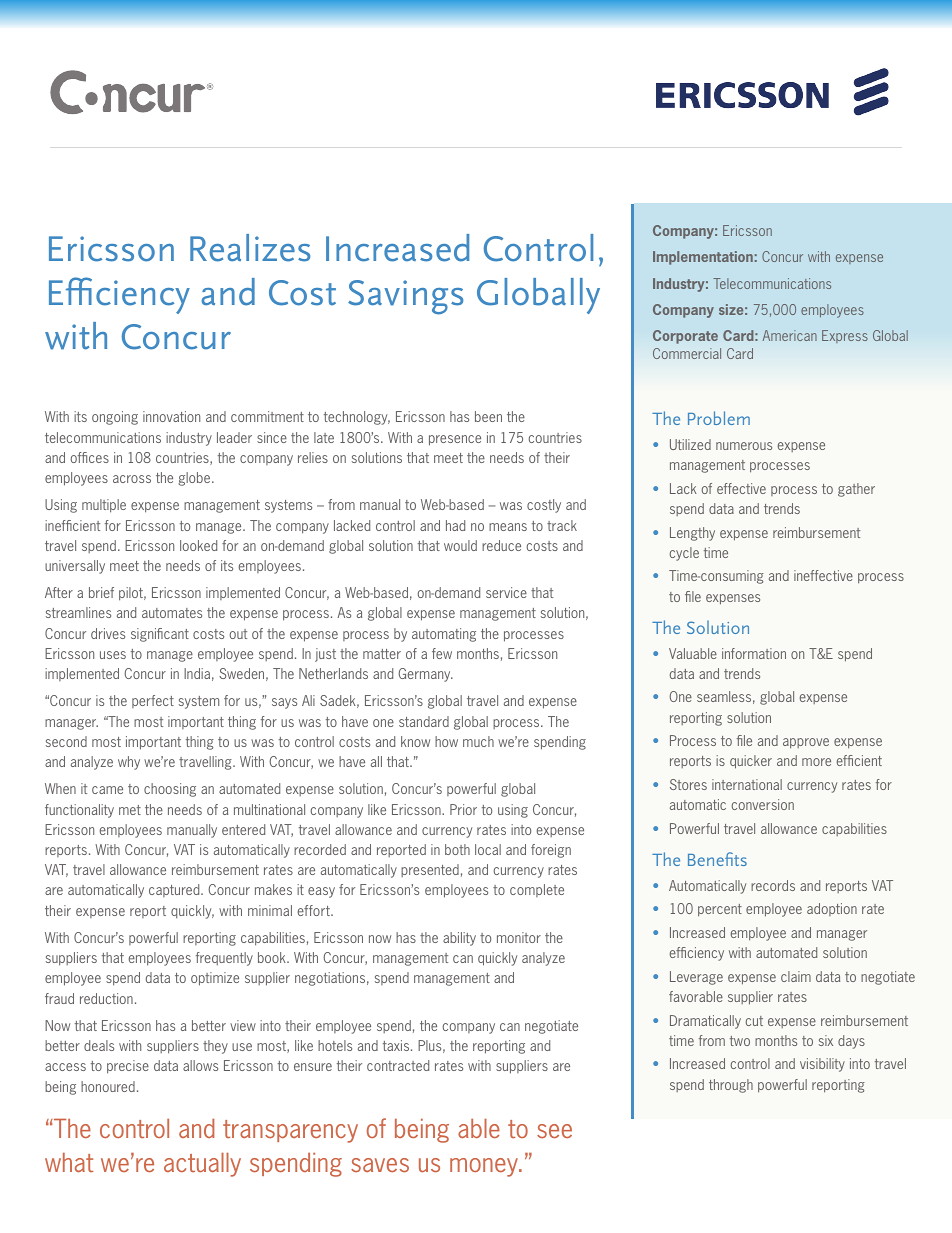 The height and width of the document is (1233, 952). What do you see at coordinates (731, 1086) in the document?
I see `through` at bounding box center [731, 1086].
